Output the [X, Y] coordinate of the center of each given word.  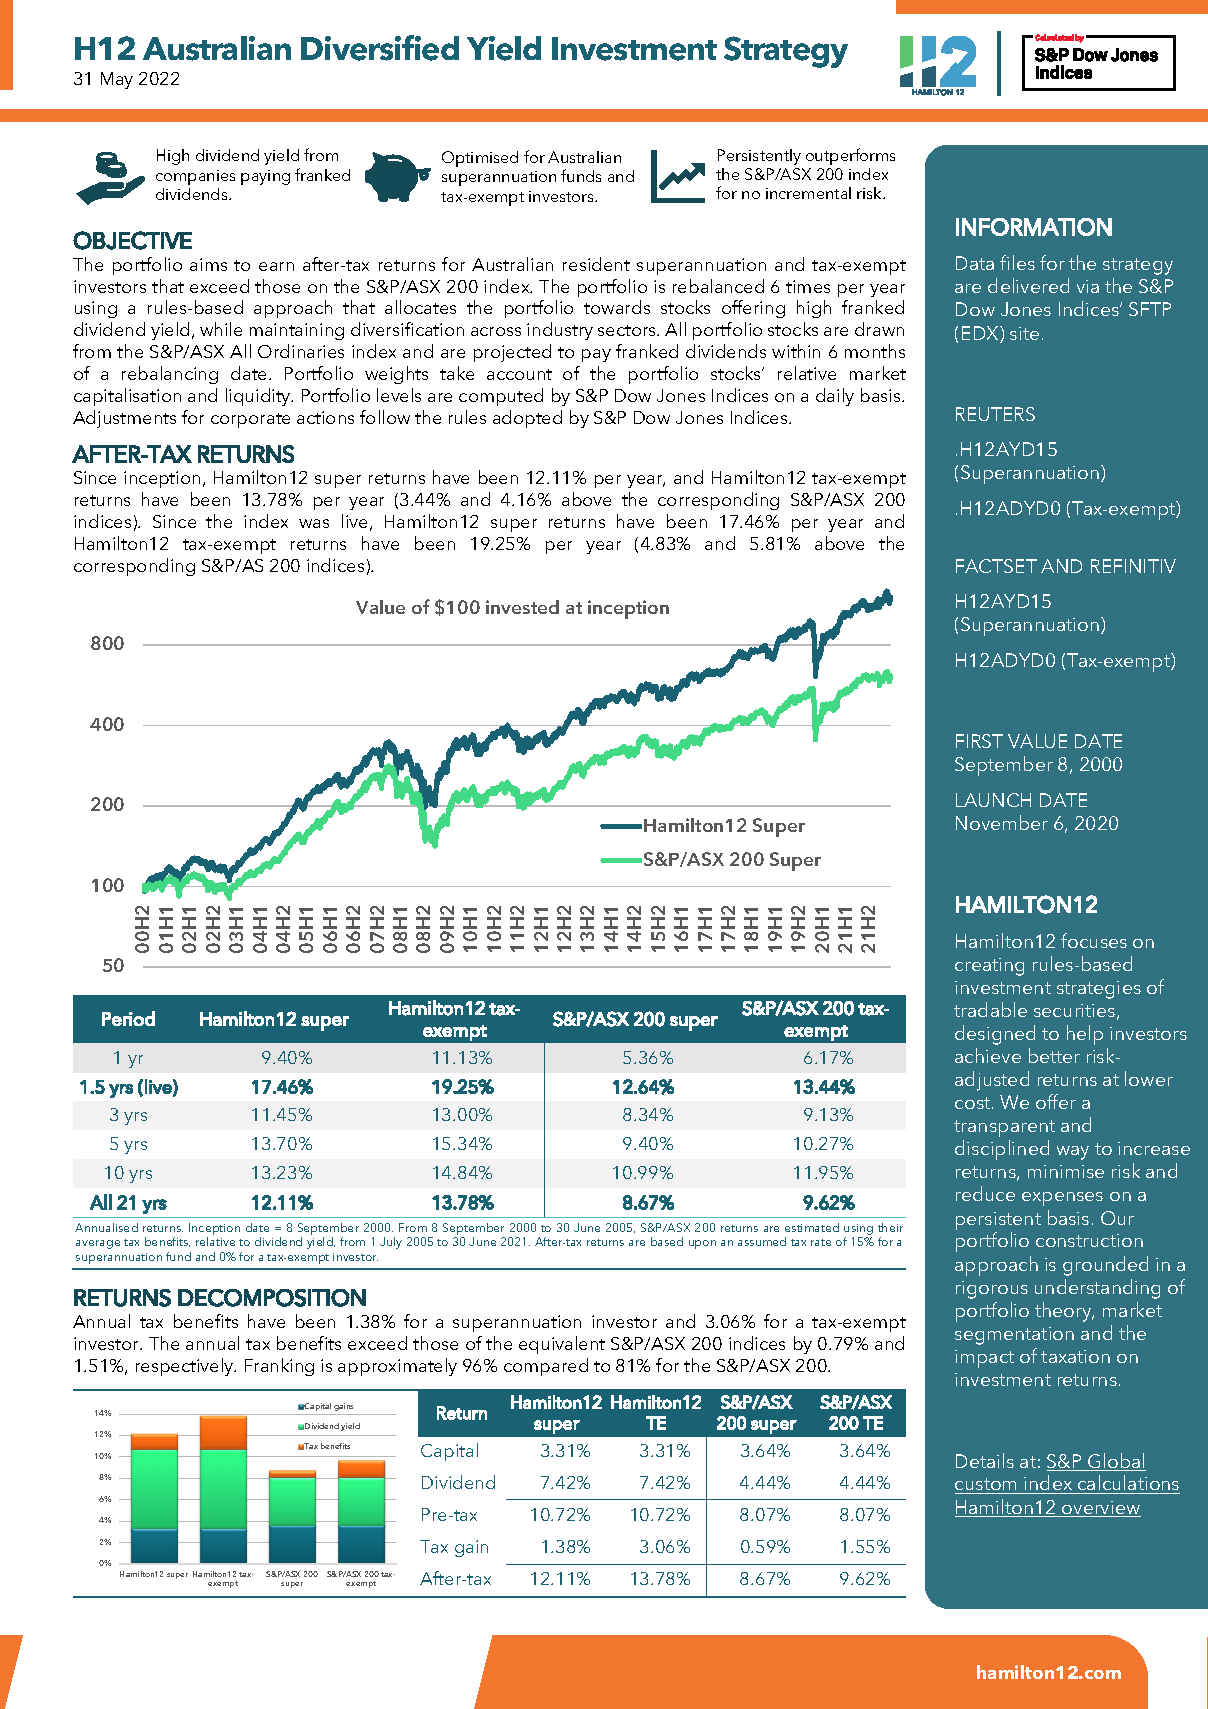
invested [522, 607]
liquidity [259, 397]
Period [128, 1018]
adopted [527, 419]
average [98, 1244]
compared [546, 1367]
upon [702, 1244]
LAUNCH [993, 800]
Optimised [480, 159]
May [117, 80]
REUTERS [995, 414]
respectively [186, 1367]
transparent [1004, 1128]
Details [985, 1460]
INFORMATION [1034, 227]
